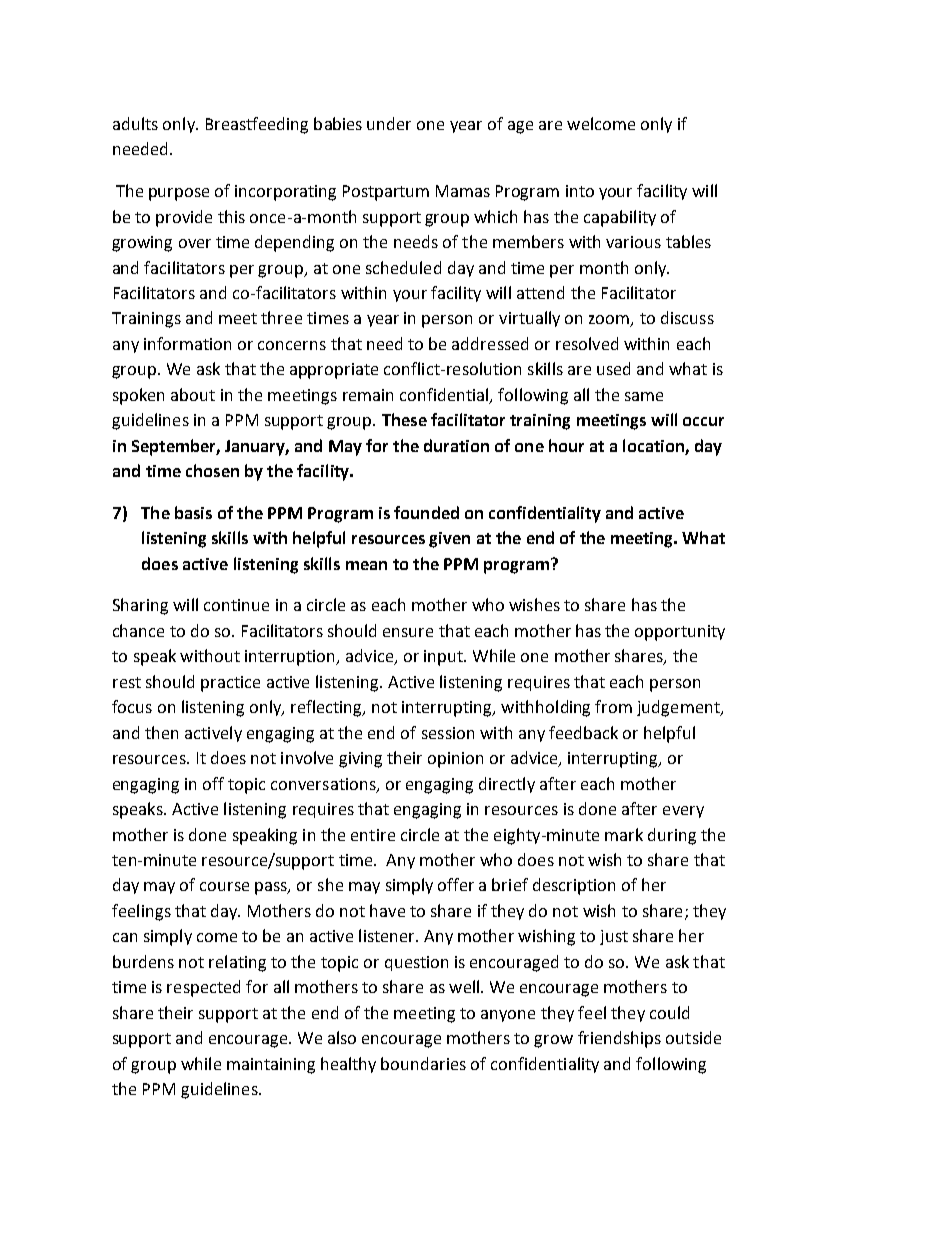  Describe the element at coordinates (404, 419) in the page. I see `These` at that location.
